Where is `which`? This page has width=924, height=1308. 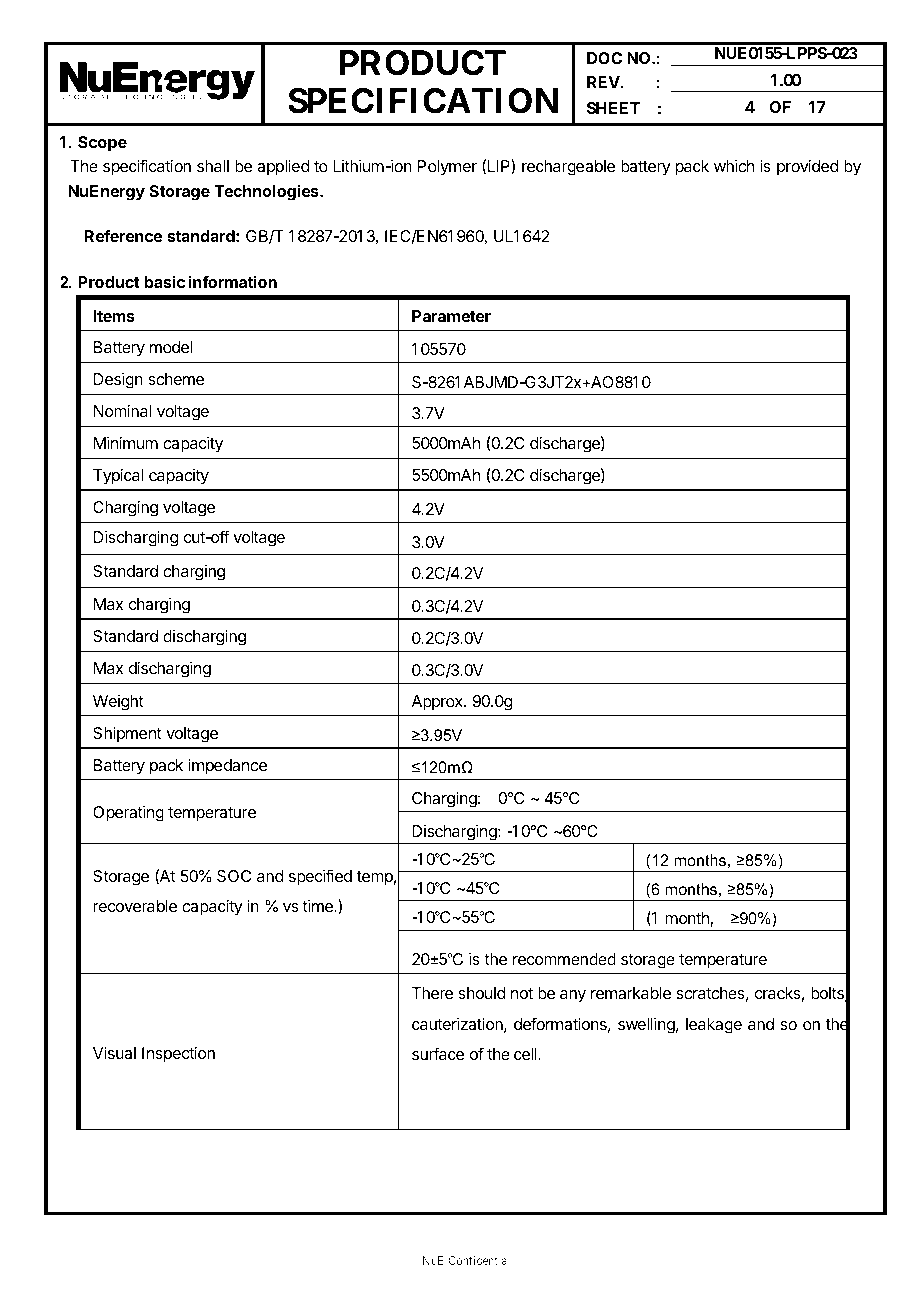
which is located at coordinates (734, 166).
